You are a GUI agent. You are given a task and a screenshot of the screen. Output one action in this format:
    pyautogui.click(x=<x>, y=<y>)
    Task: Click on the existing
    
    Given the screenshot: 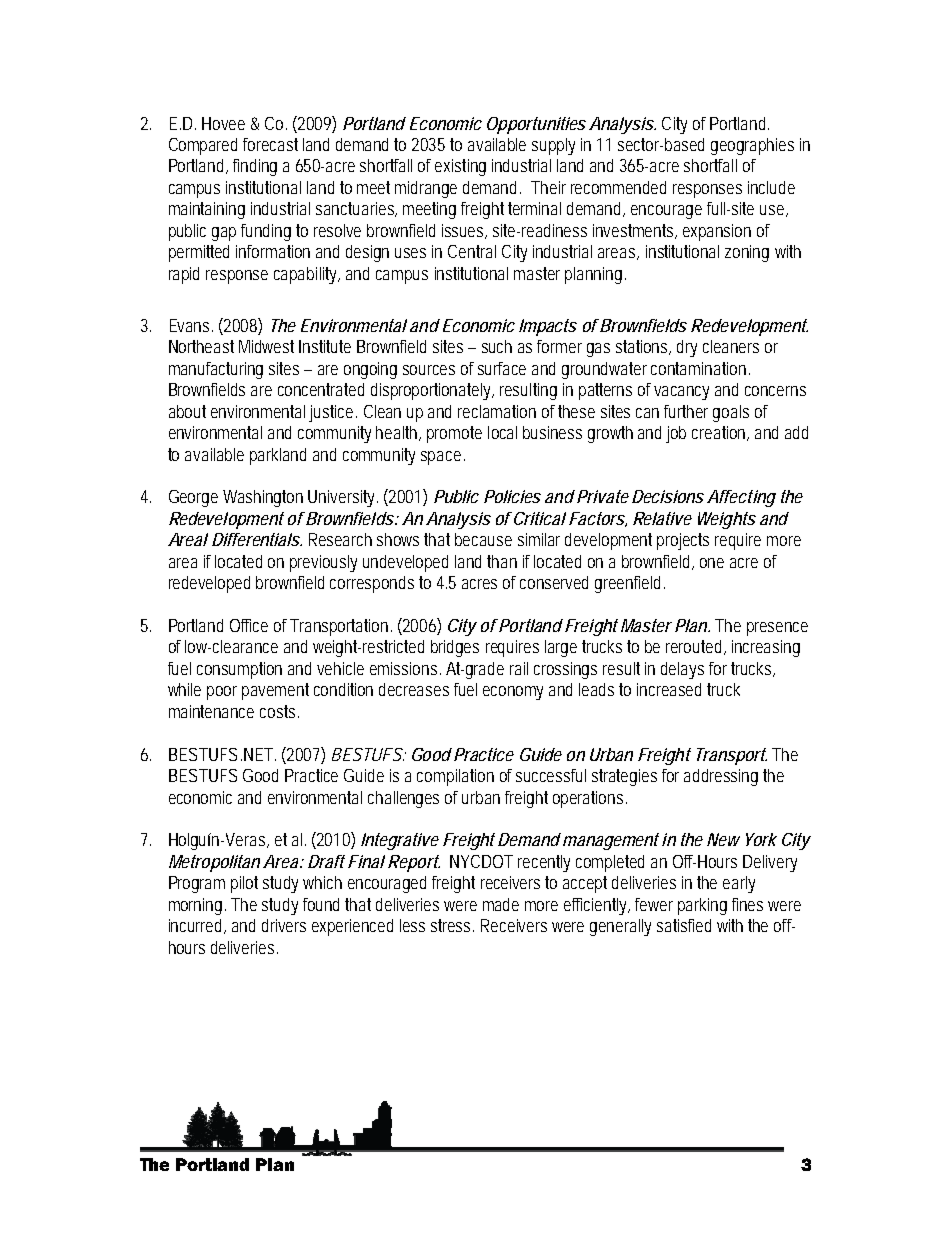 What is the action you would take?
    pyautogui.click(x=460, y=167)
